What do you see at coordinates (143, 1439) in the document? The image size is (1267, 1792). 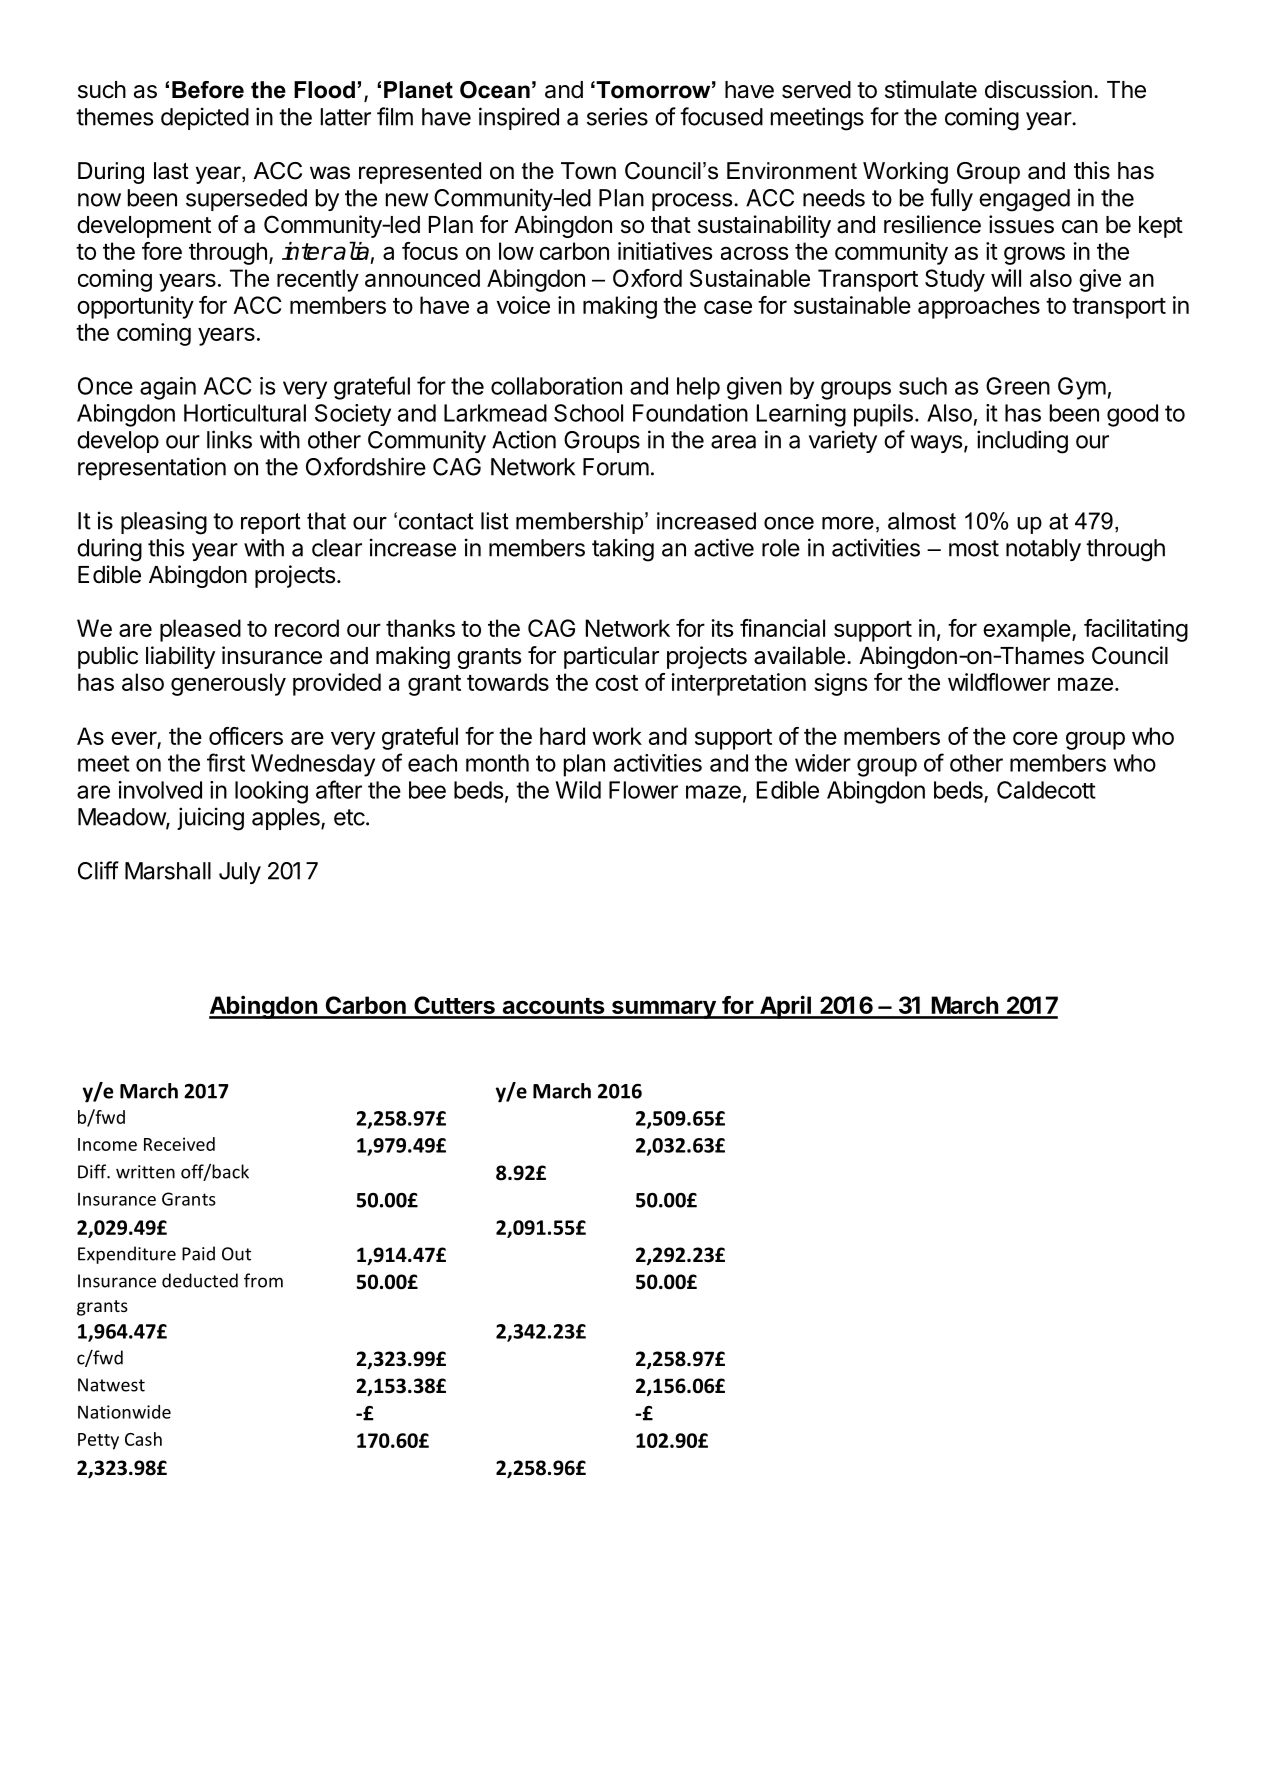 I see `Cash` at bounding box center [143, 1439].
